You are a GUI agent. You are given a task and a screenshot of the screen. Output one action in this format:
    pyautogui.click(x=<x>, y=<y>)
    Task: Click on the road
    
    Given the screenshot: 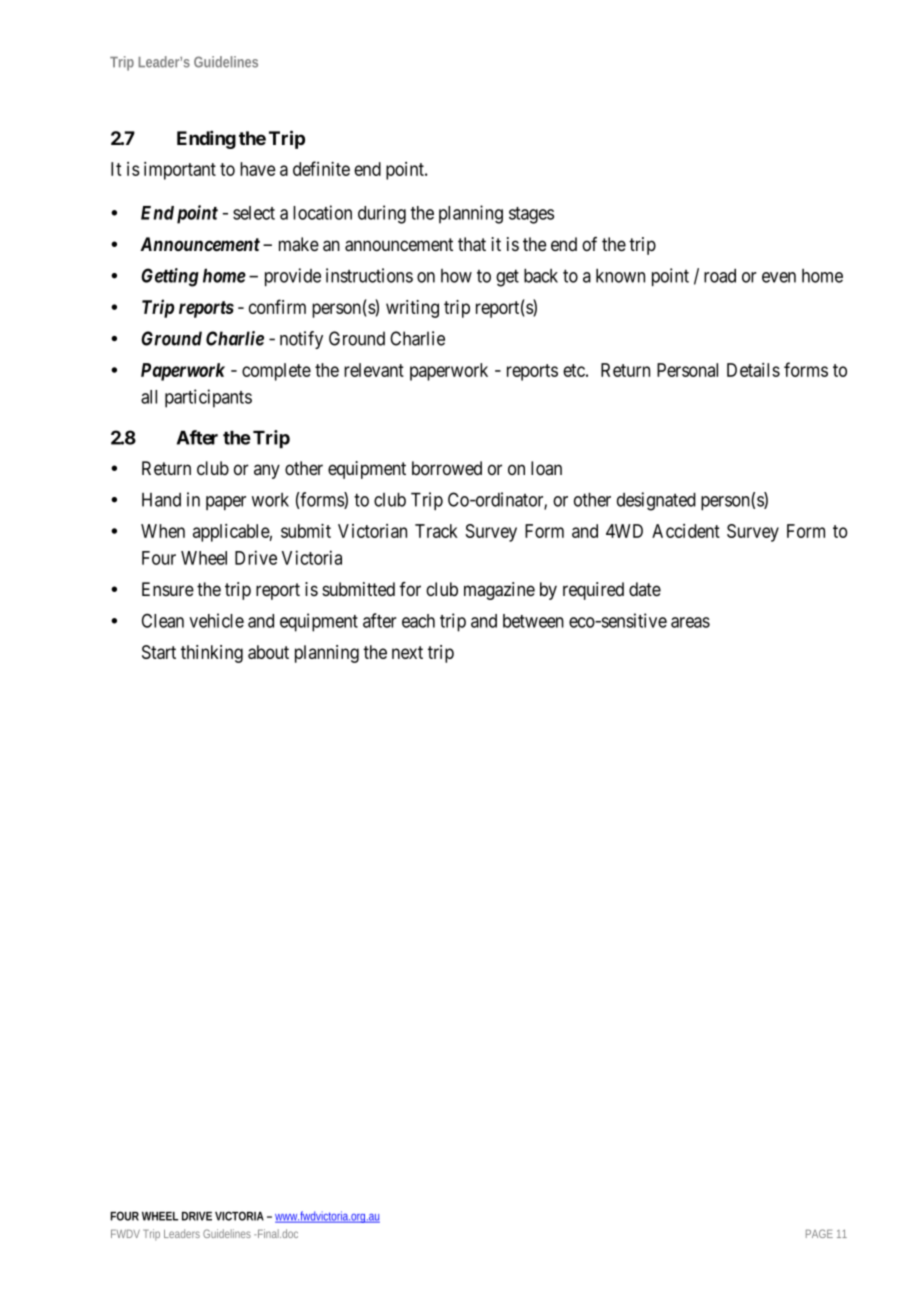 What is the action you would take?
    pyautogui.click(x=720, y=276)
